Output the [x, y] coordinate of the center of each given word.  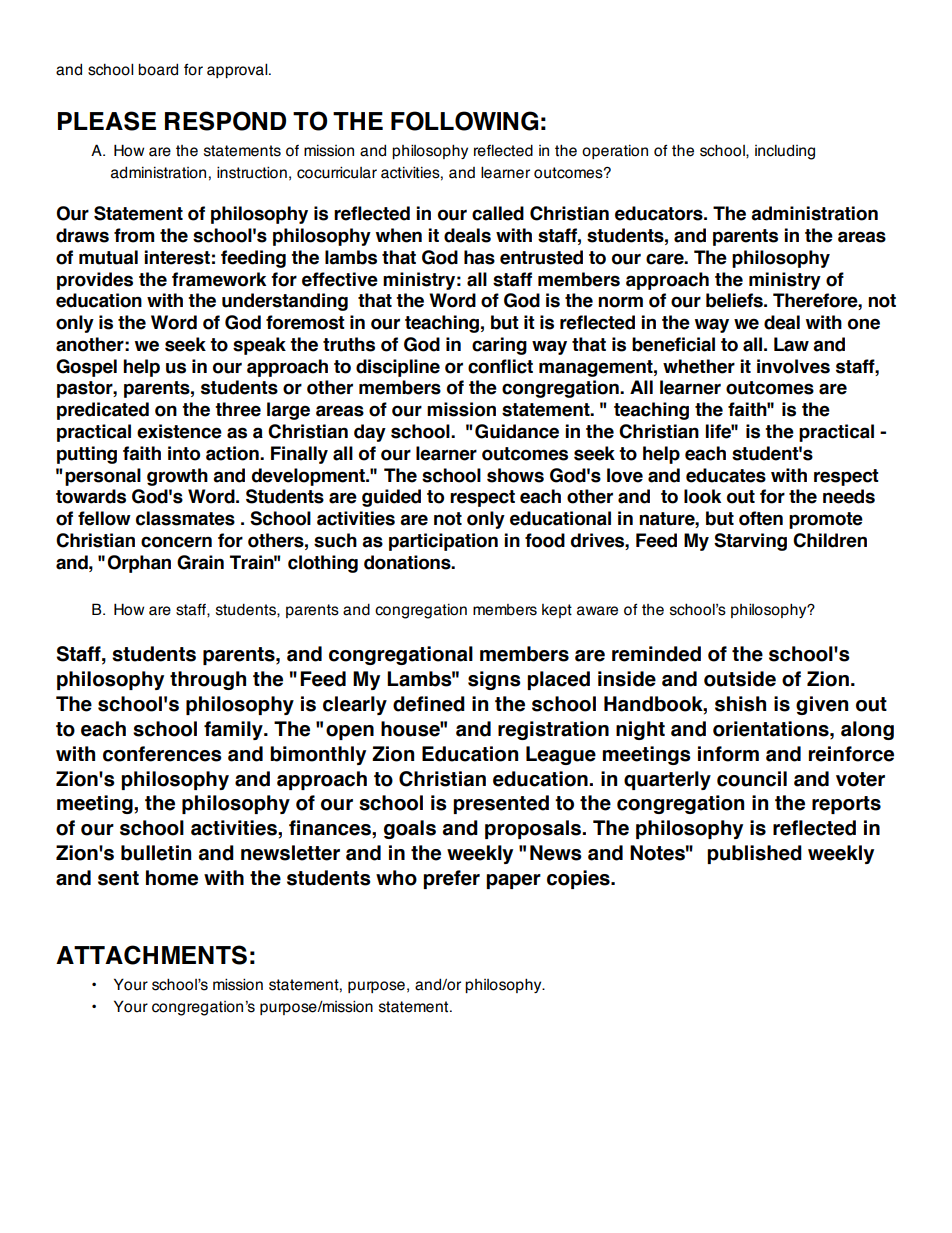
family [234, 730]
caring [499, 346]
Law [791, 344]
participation [443, 542]
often [761, 518]
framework [219, 279]
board [158, 69]
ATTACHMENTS [151, 955]
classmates [185, 518]
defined [429, 704]
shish [740, 704]
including [785, 152]
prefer [451, 879]
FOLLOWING [464, 121]
